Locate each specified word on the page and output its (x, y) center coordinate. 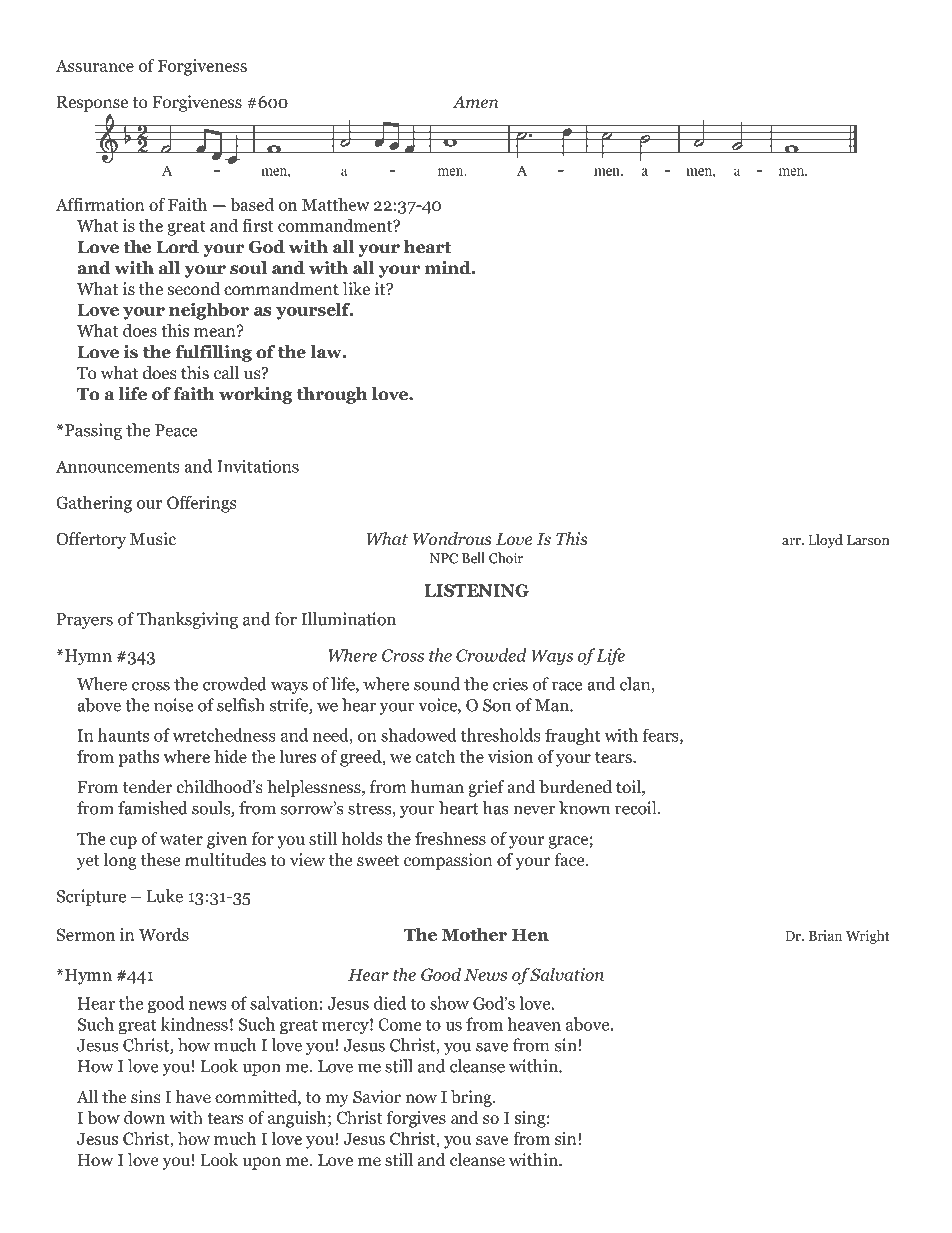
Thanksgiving (187, 620)
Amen (475, 102)
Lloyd (825, 541)
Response (92, 104)
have (193, 1096)
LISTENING (476, 590)
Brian (825, 935)
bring (472, 1098)
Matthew (336, 204)
